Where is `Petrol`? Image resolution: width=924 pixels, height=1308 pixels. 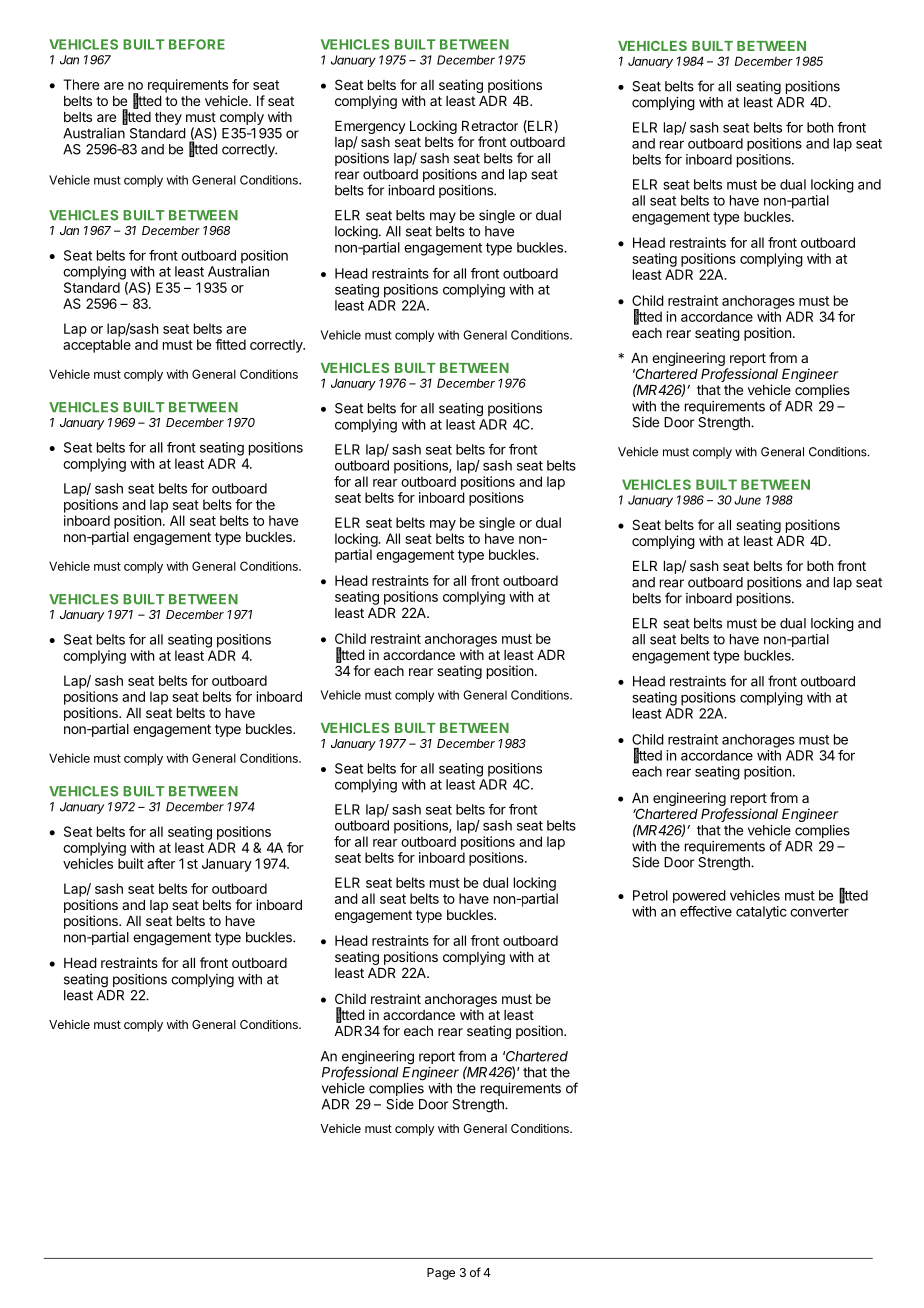 Petrol is located at coordinates (650, 895).
